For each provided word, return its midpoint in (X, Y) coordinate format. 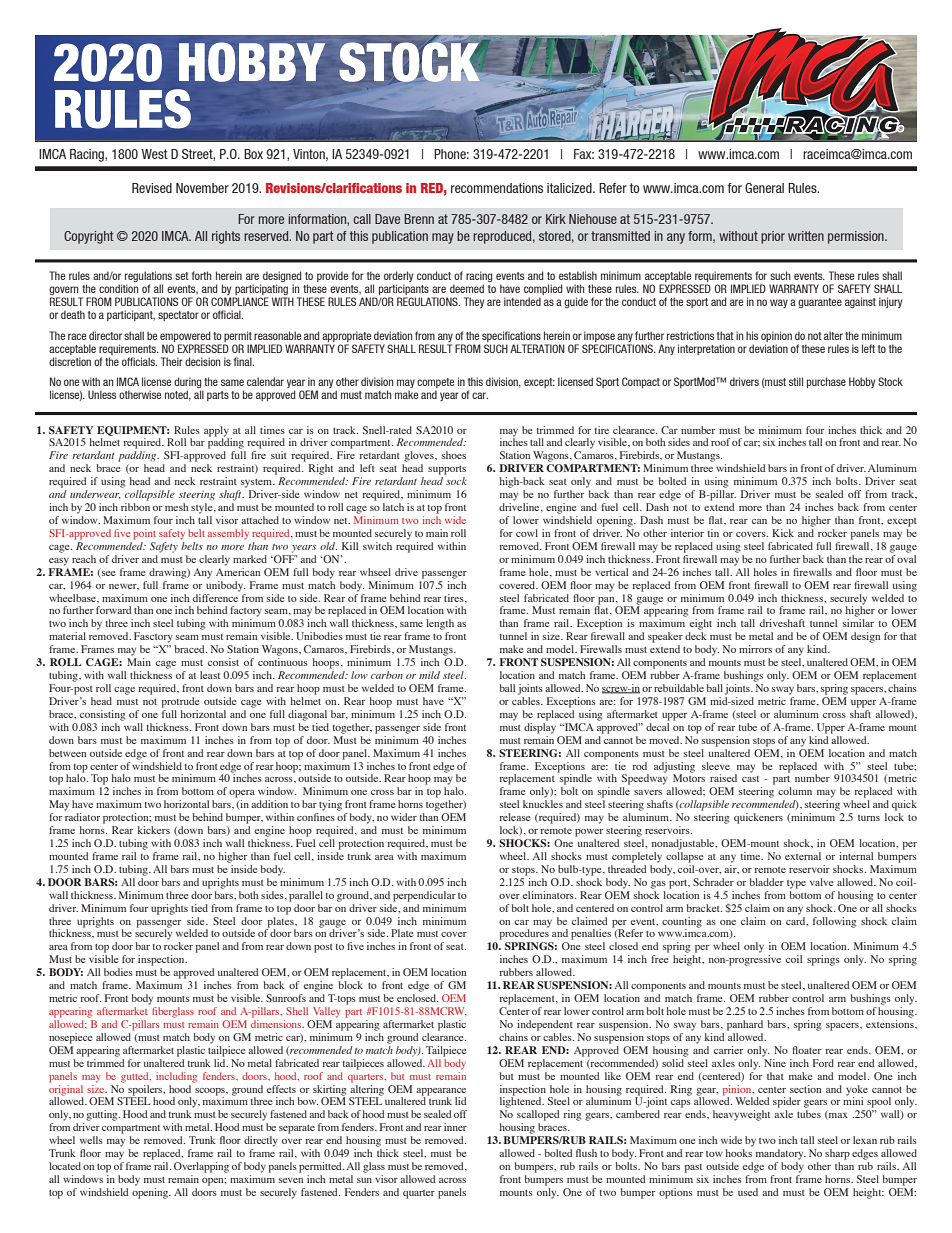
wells (91, 1140)
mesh (177, 507)
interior (687, 533)
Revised (152, 188)
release (515, 817)
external (803, 856)
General (764, 188)
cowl (527, 533)
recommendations (497, 188)
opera (242, 794)
